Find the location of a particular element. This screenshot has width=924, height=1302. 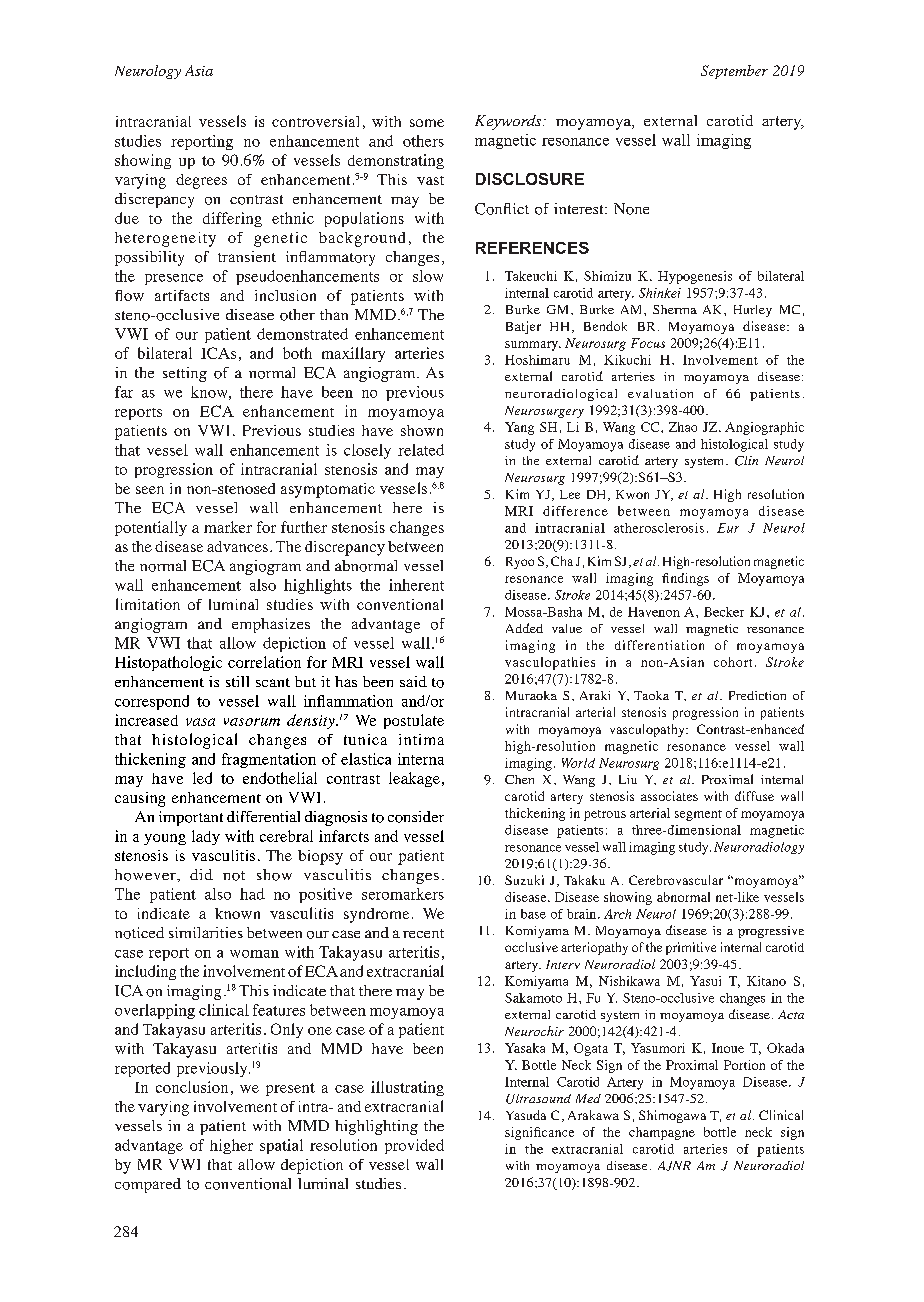

emphasizes is located at coordinates (271, 625).
